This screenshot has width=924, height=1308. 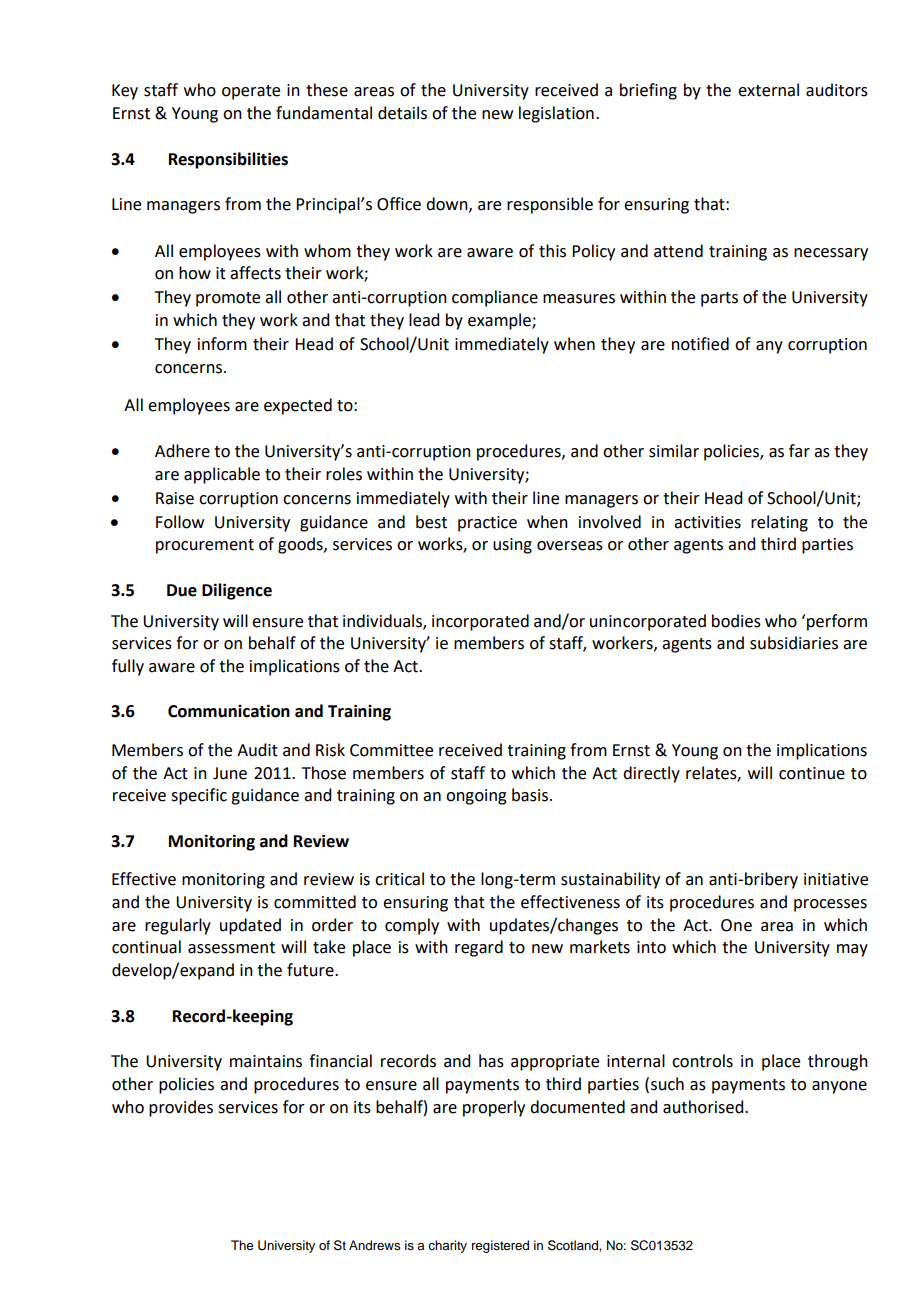 What do you see at coordinates (500, 1246) in the screenshot?
I see `registered` at bounding box center [500, 1246].
